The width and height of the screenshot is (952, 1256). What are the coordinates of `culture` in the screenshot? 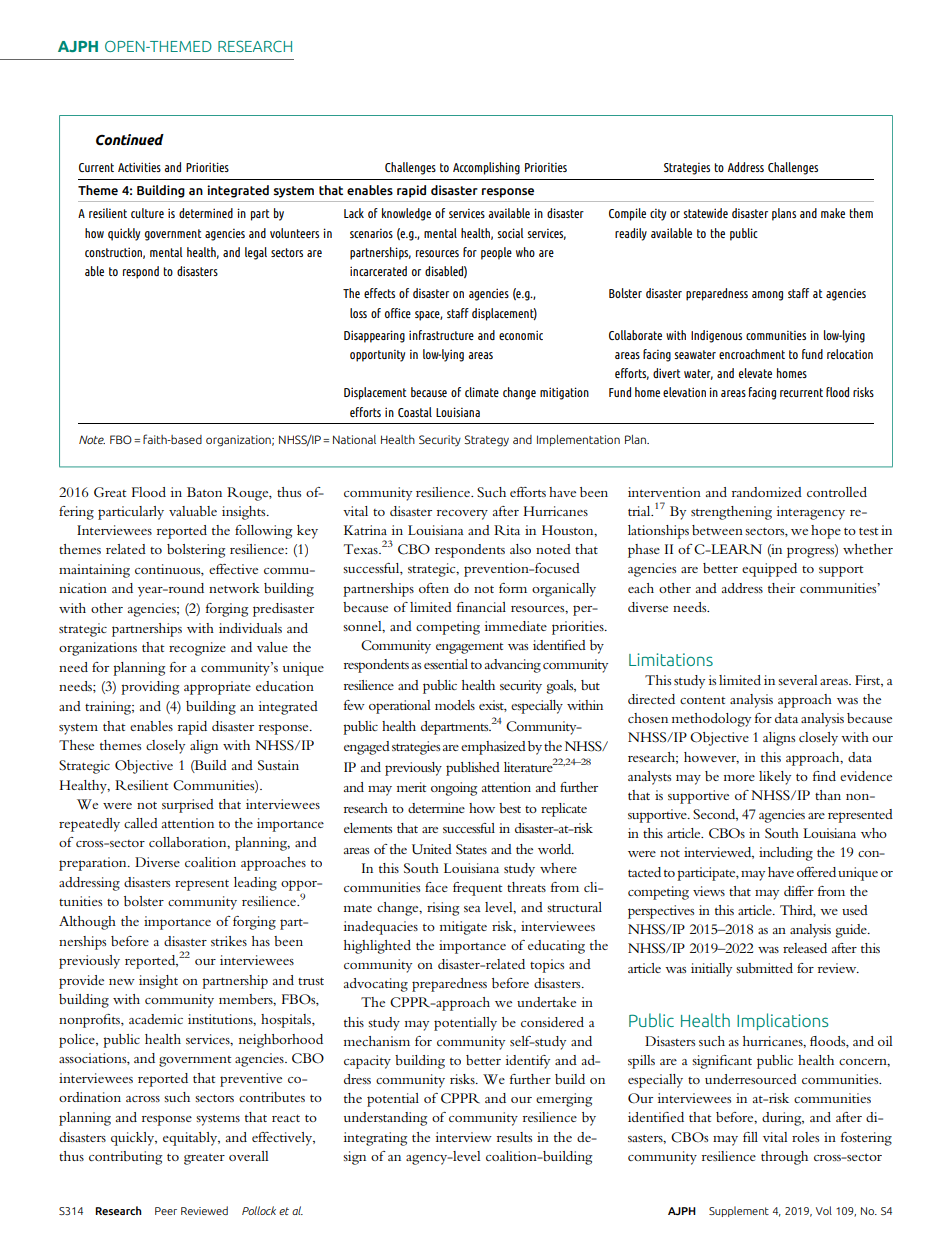 It's located at (147, 213).
